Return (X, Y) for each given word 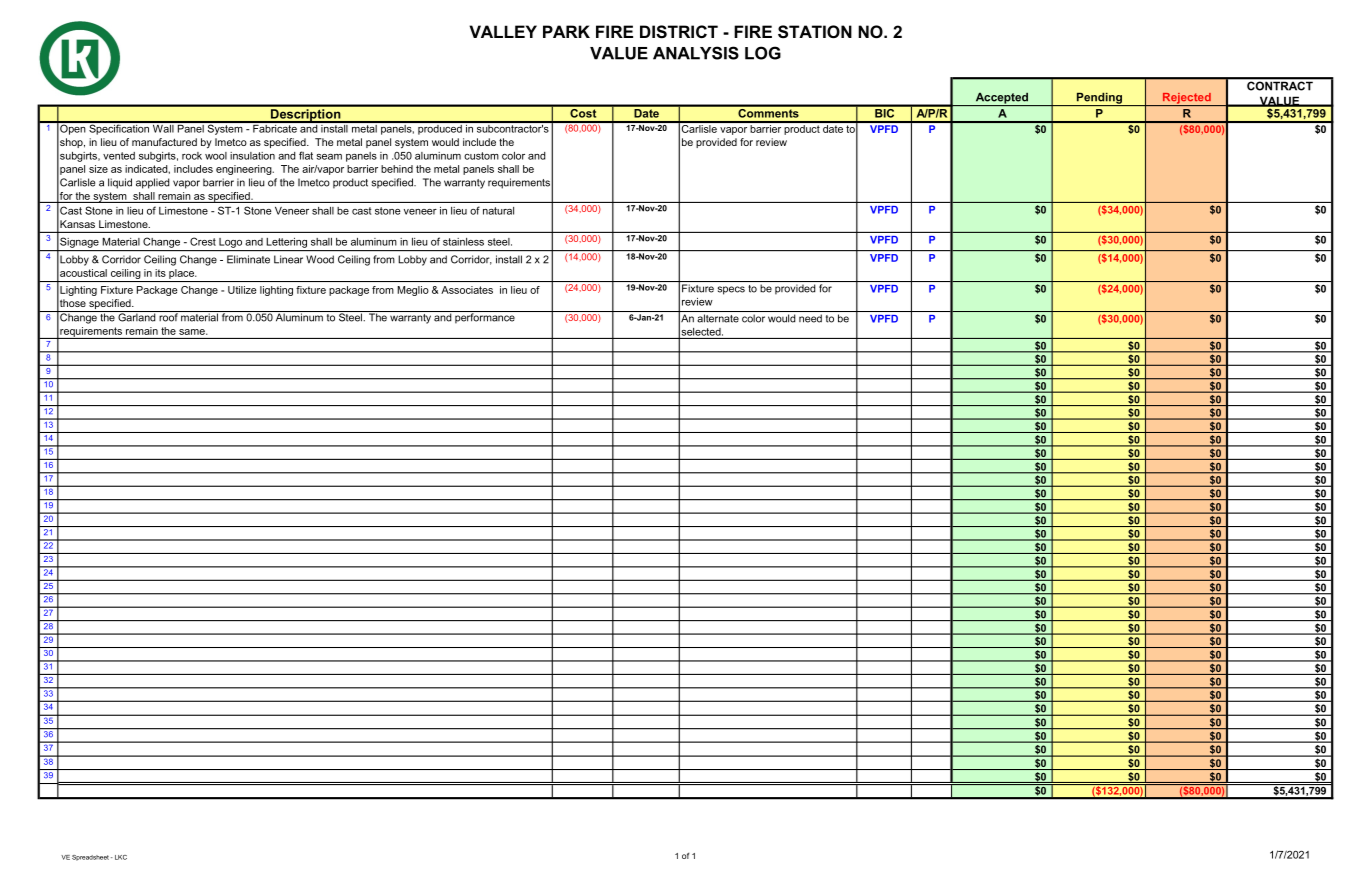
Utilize (242, 290)
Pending (1099, 99)
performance (485, 317)
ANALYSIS (696, 53)
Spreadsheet (90, 858)
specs (731, 290)
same (193, 332)
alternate (718, 318)
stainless (463, 242)
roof (168, 316)
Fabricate (275, 127)
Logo (230, 243)
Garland (137, 316)
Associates (467, 290)
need (810, 318)
